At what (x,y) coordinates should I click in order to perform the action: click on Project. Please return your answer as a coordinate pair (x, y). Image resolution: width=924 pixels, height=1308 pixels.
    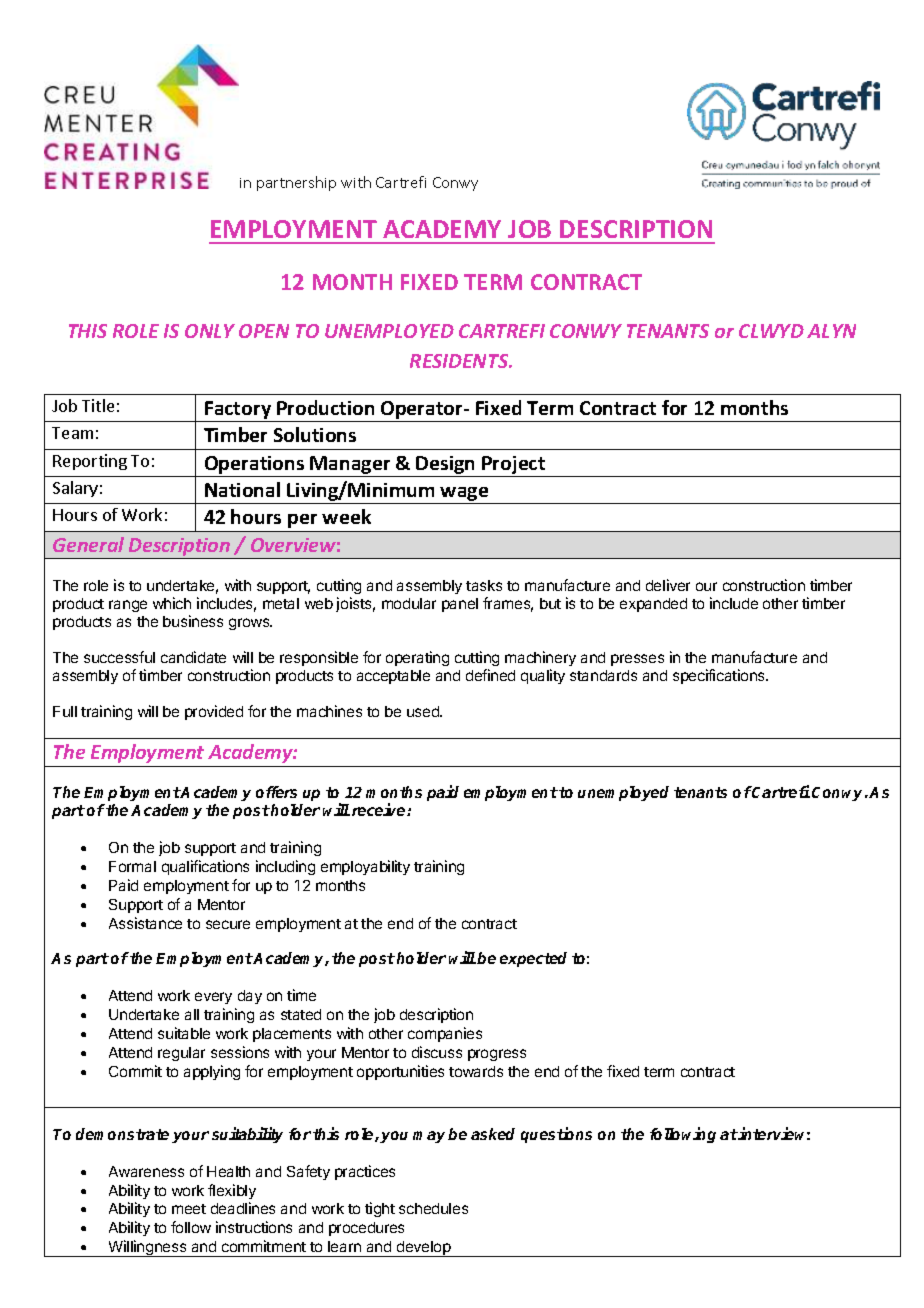
    Looking at the image, I should click on (514, 466).
